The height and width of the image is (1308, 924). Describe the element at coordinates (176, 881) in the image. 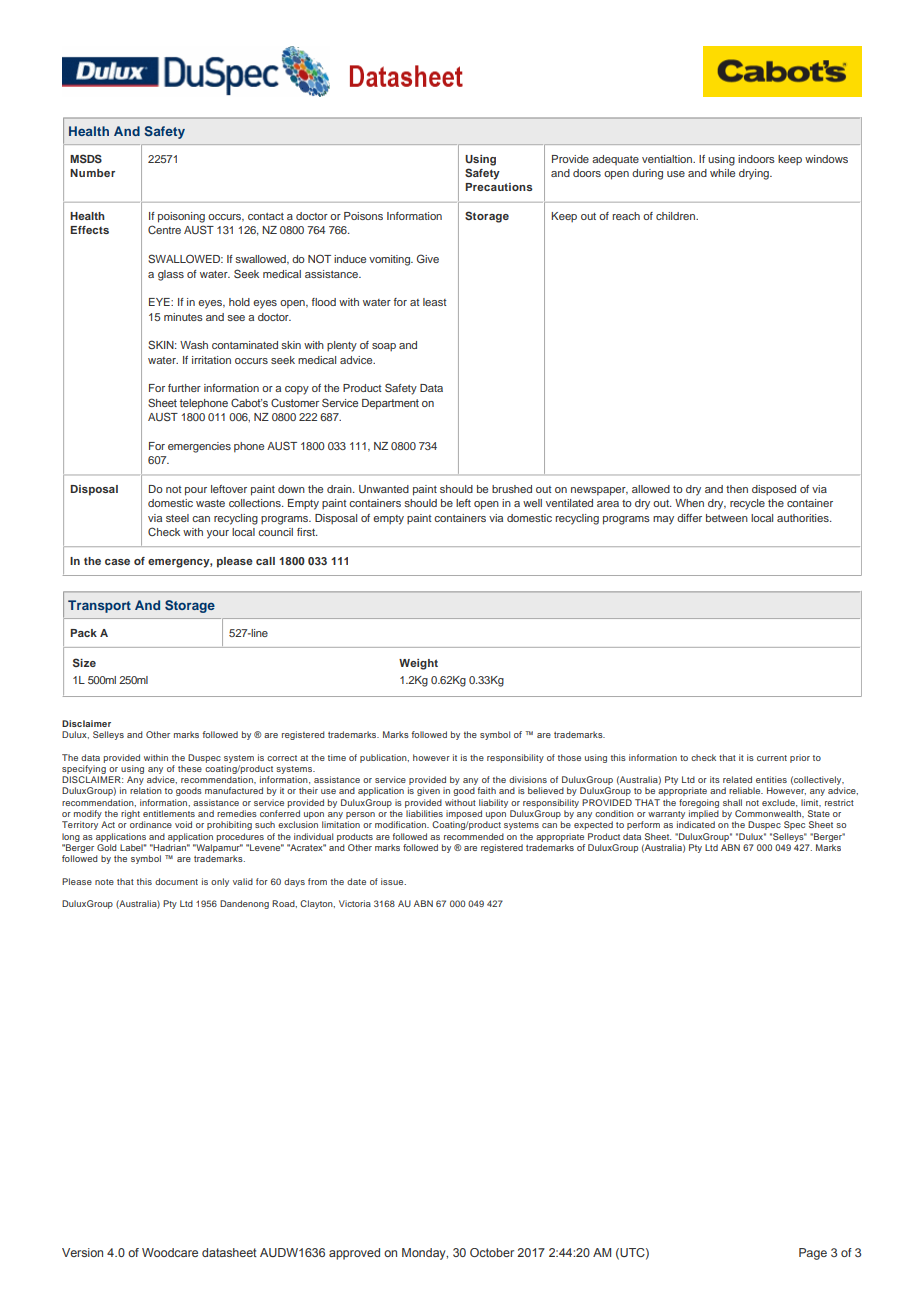

I see `document` at that location.
